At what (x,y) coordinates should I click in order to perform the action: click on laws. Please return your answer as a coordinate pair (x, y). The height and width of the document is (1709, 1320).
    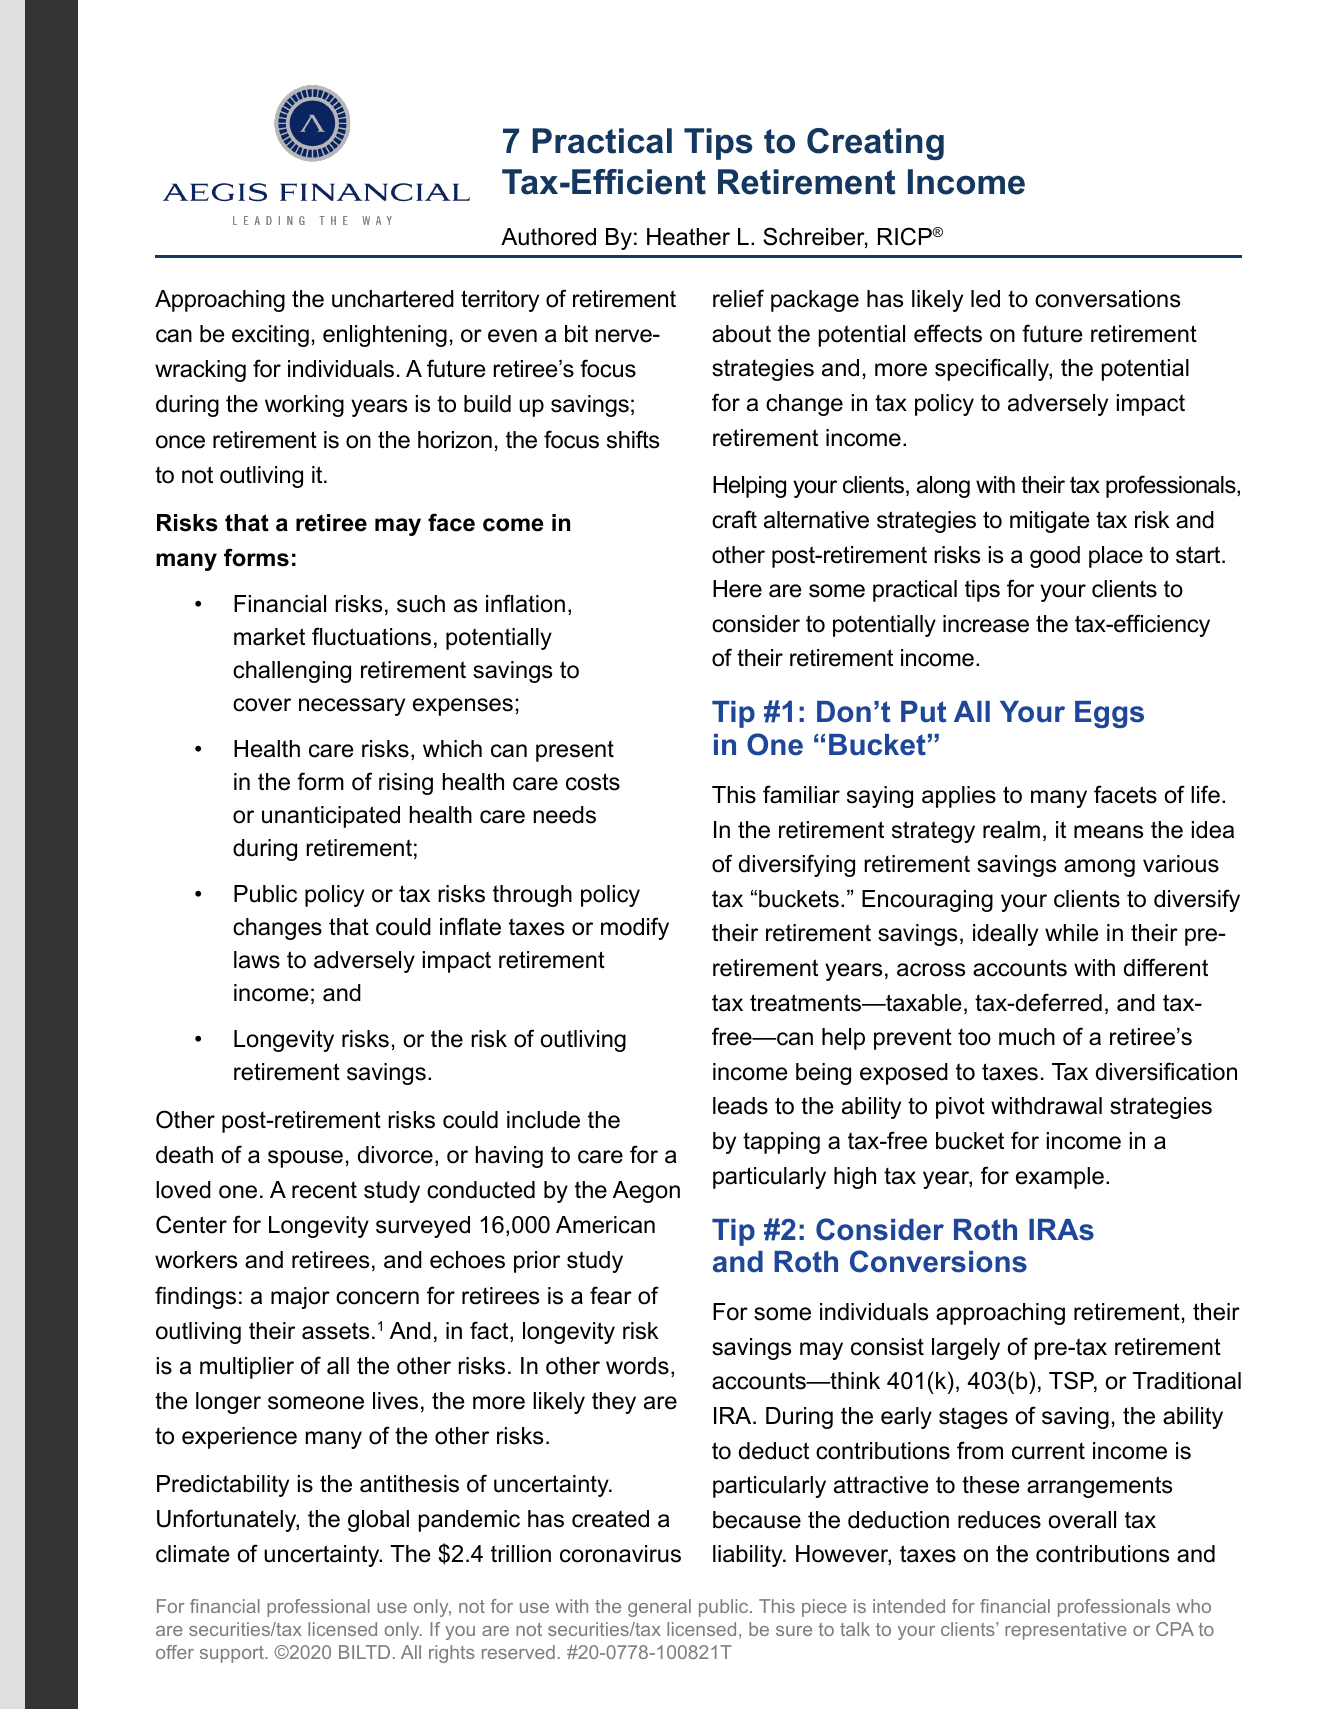
    Looking at the image, I should click on (257, 960).
